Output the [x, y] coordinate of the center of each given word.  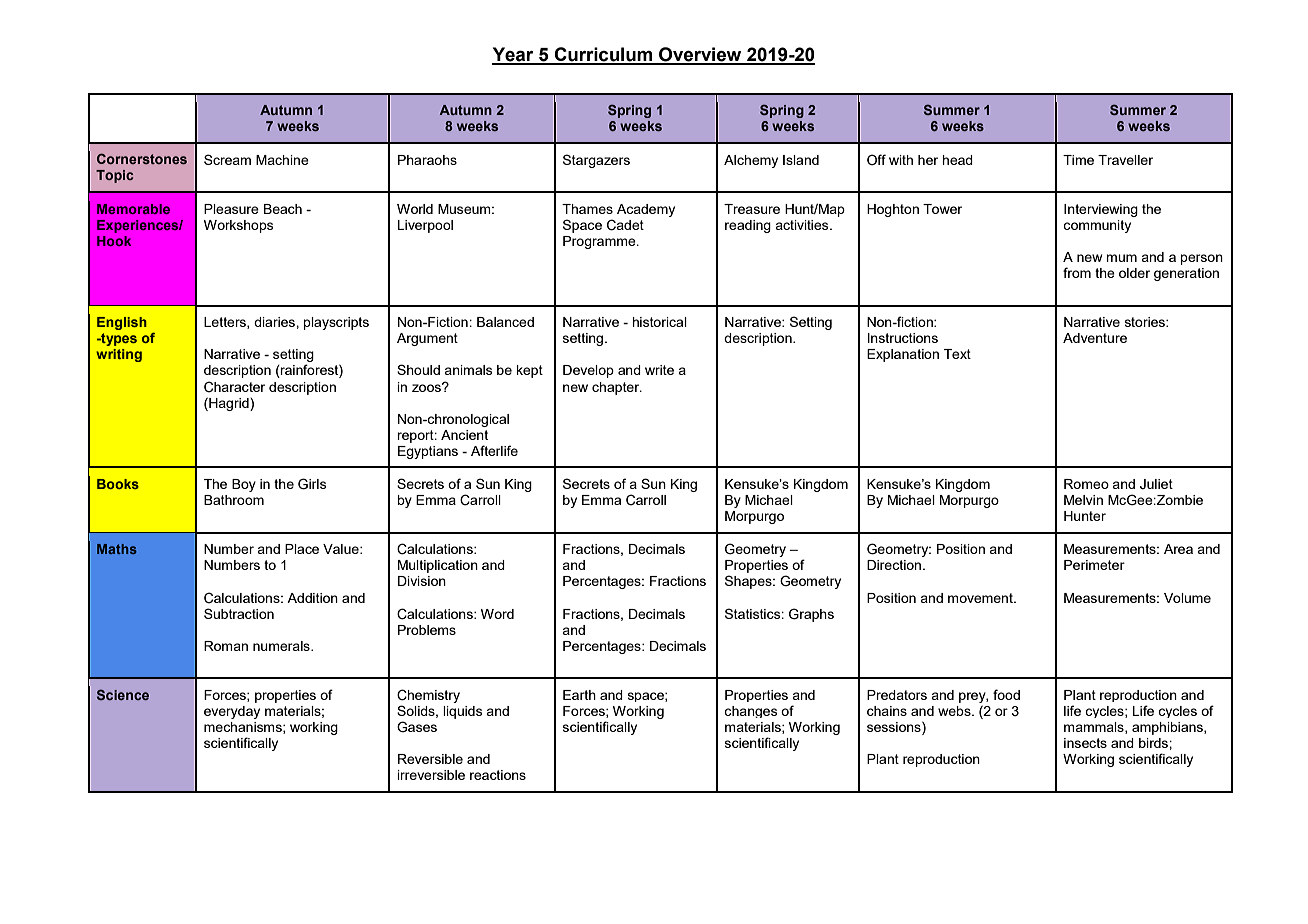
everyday [232, 712]
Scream [227, 159]
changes [751, 712]
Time [1078, 160]
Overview [700, 55]
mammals [1095, 728]
